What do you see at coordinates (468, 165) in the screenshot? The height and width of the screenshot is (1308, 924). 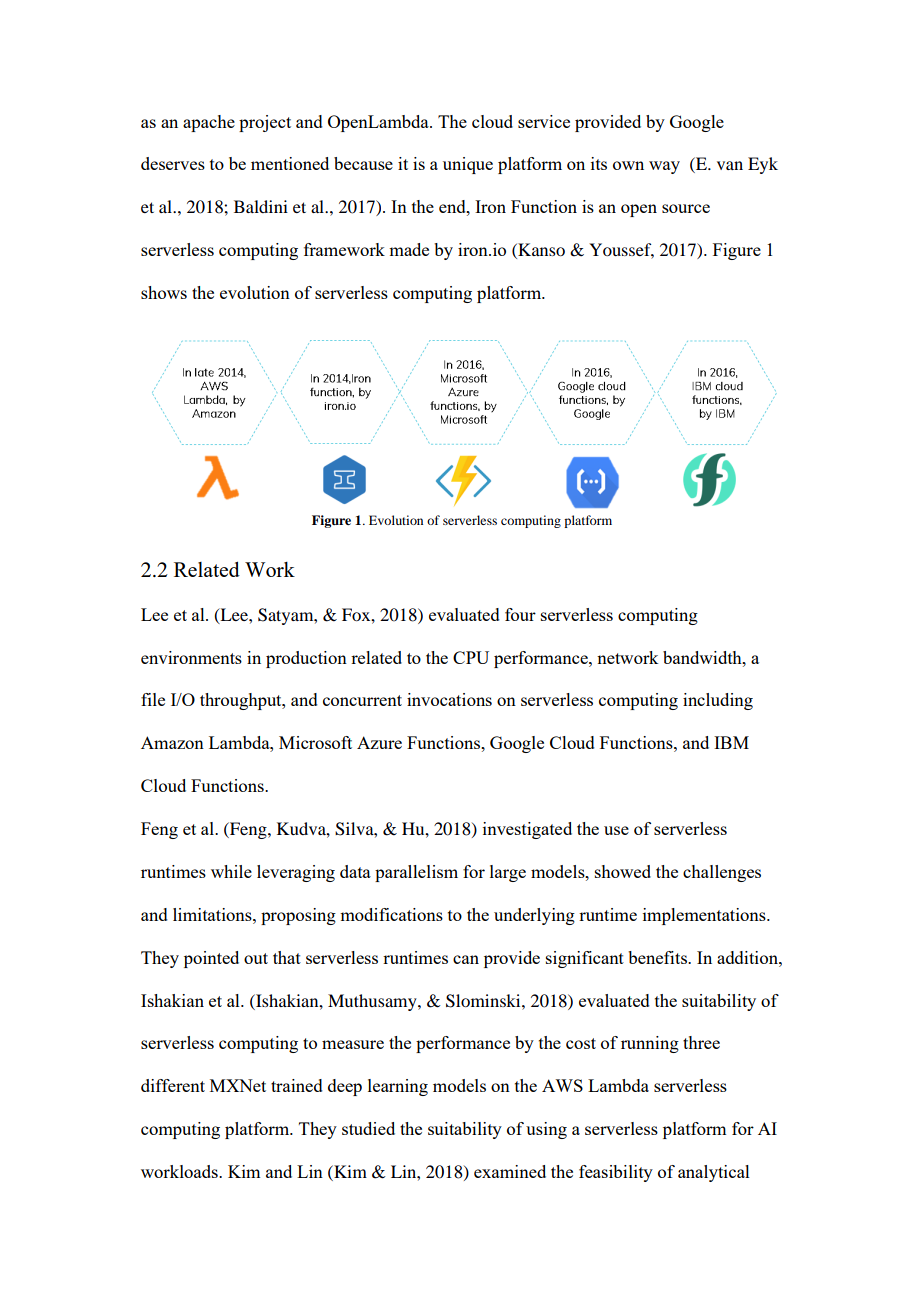 I see `unique` at bounding box center [468, 165].
